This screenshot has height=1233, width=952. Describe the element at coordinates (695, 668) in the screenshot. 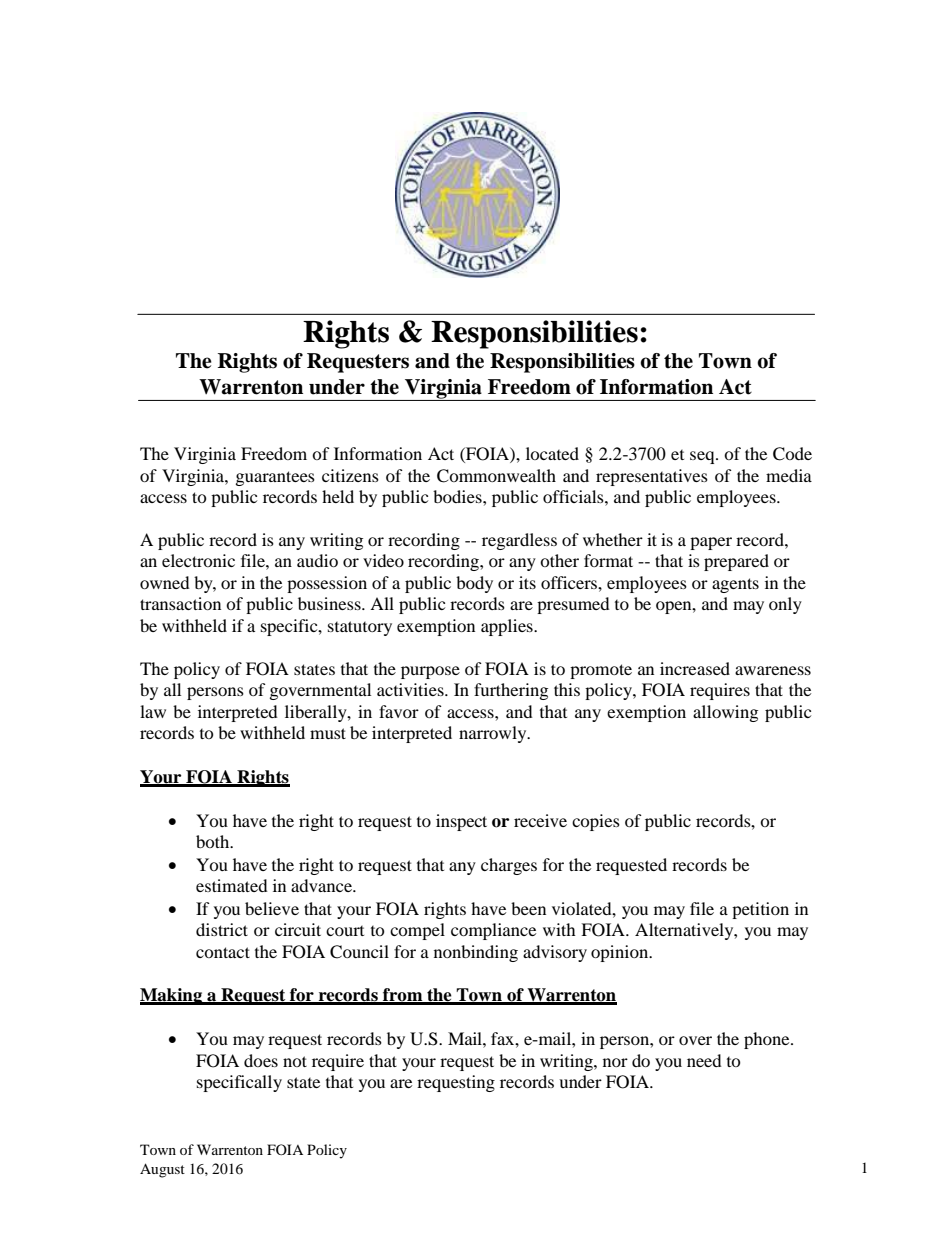

I see `increased` at that location.
